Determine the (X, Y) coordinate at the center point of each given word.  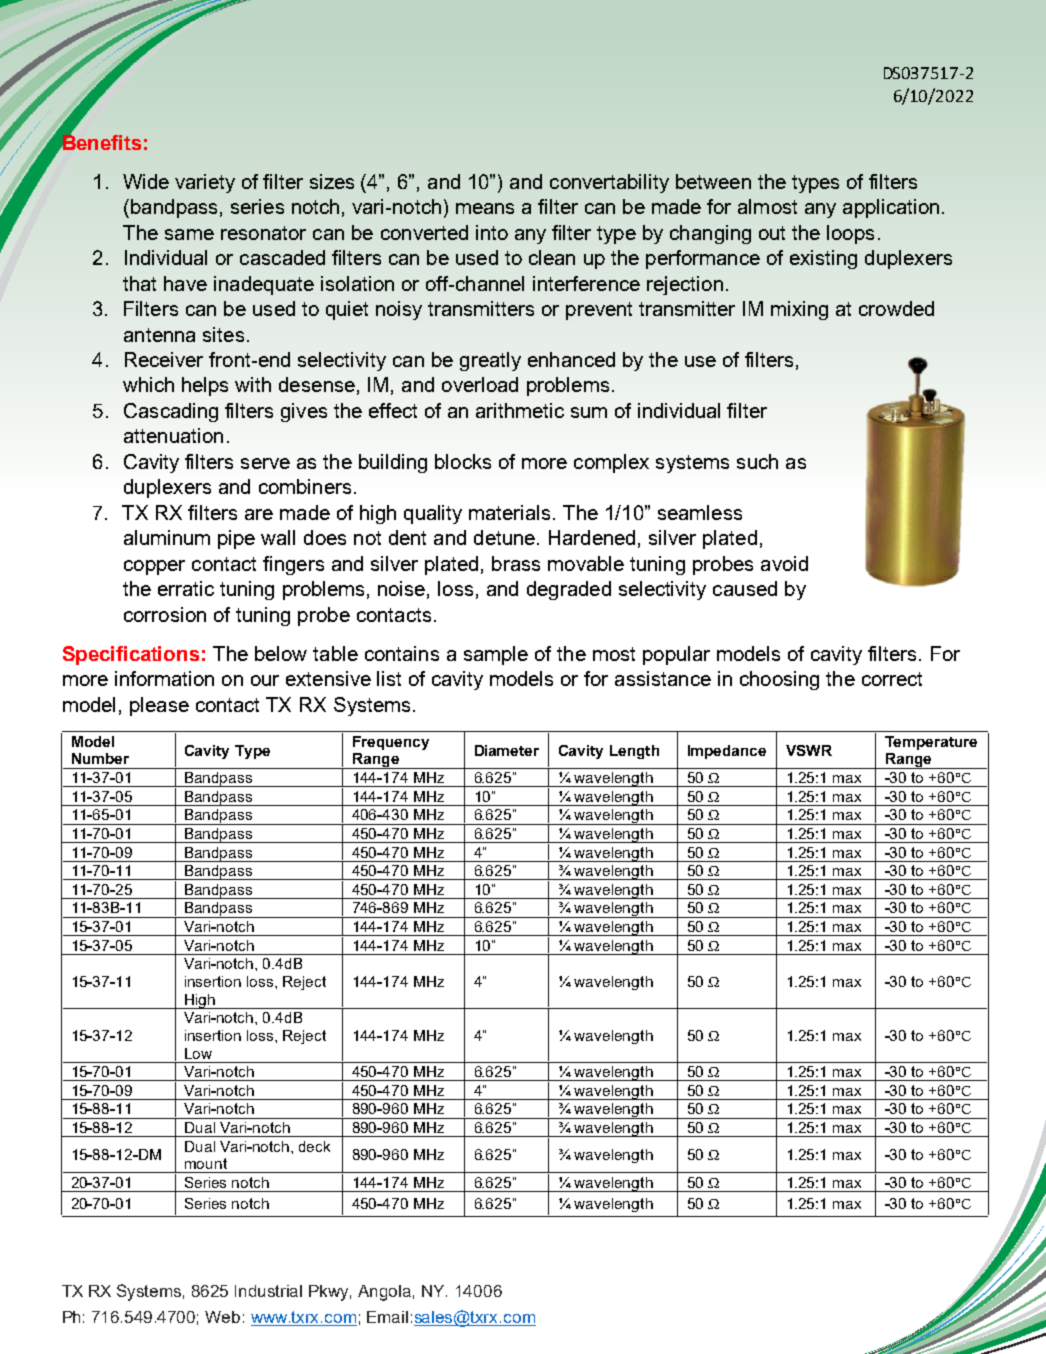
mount (206, 1163)
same (189, 234)
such (757, 461)
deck (314, 1146)
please (159, 706)
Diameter (507, 750)
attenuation (173, 435)
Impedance (727, 752)
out (772, 233)
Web (222, 1317)
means (485, 208)
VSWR (809, 750)
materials (509, 512)
